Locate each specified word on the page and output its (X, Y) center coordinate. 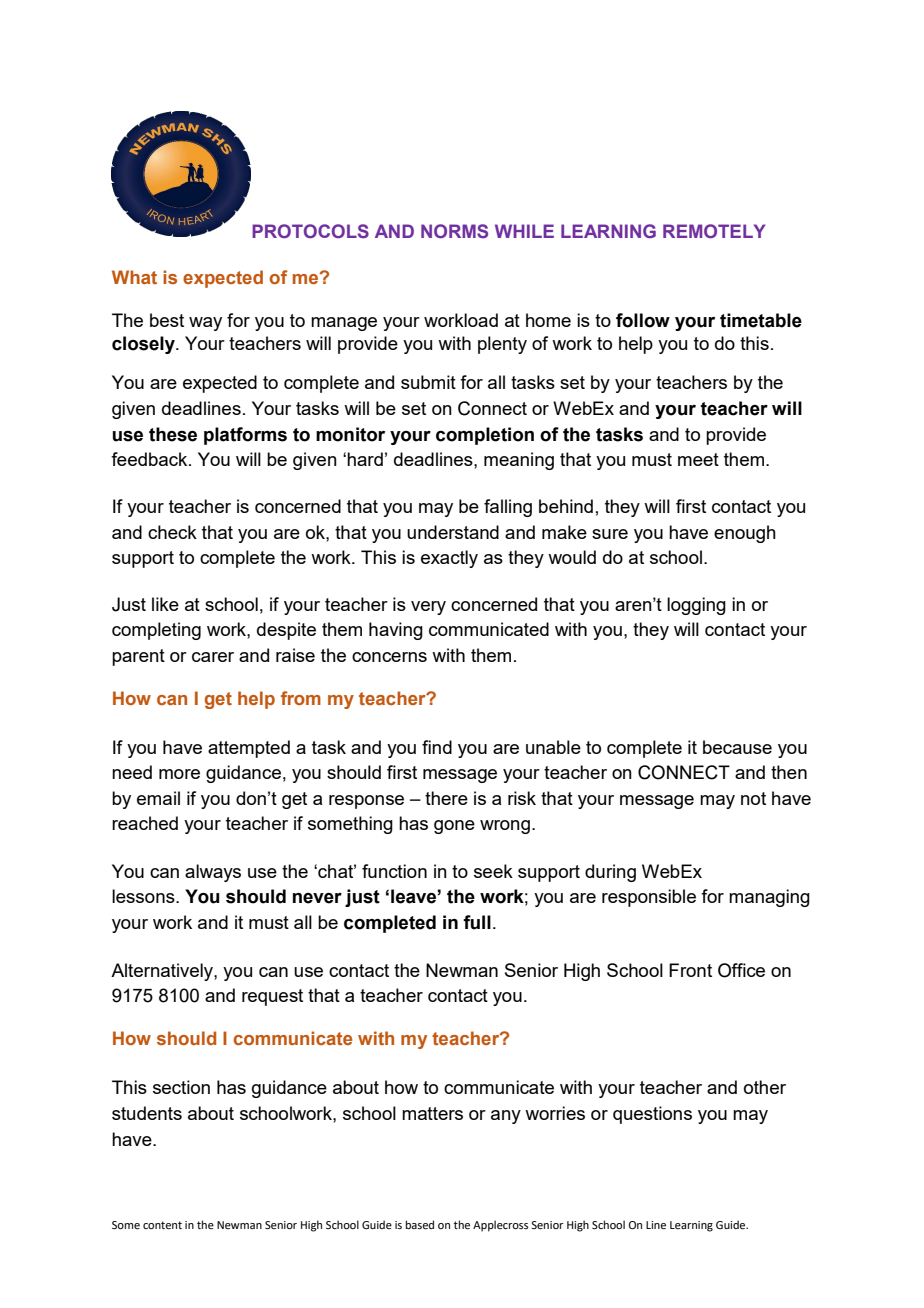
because (737, 747)
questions (652, 1115)
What (134, 277)
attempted (249, 749)
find (437, 747)
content (162, 1225)
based (420, 1224)
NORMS (454, 231)
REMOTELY (714, 231)
